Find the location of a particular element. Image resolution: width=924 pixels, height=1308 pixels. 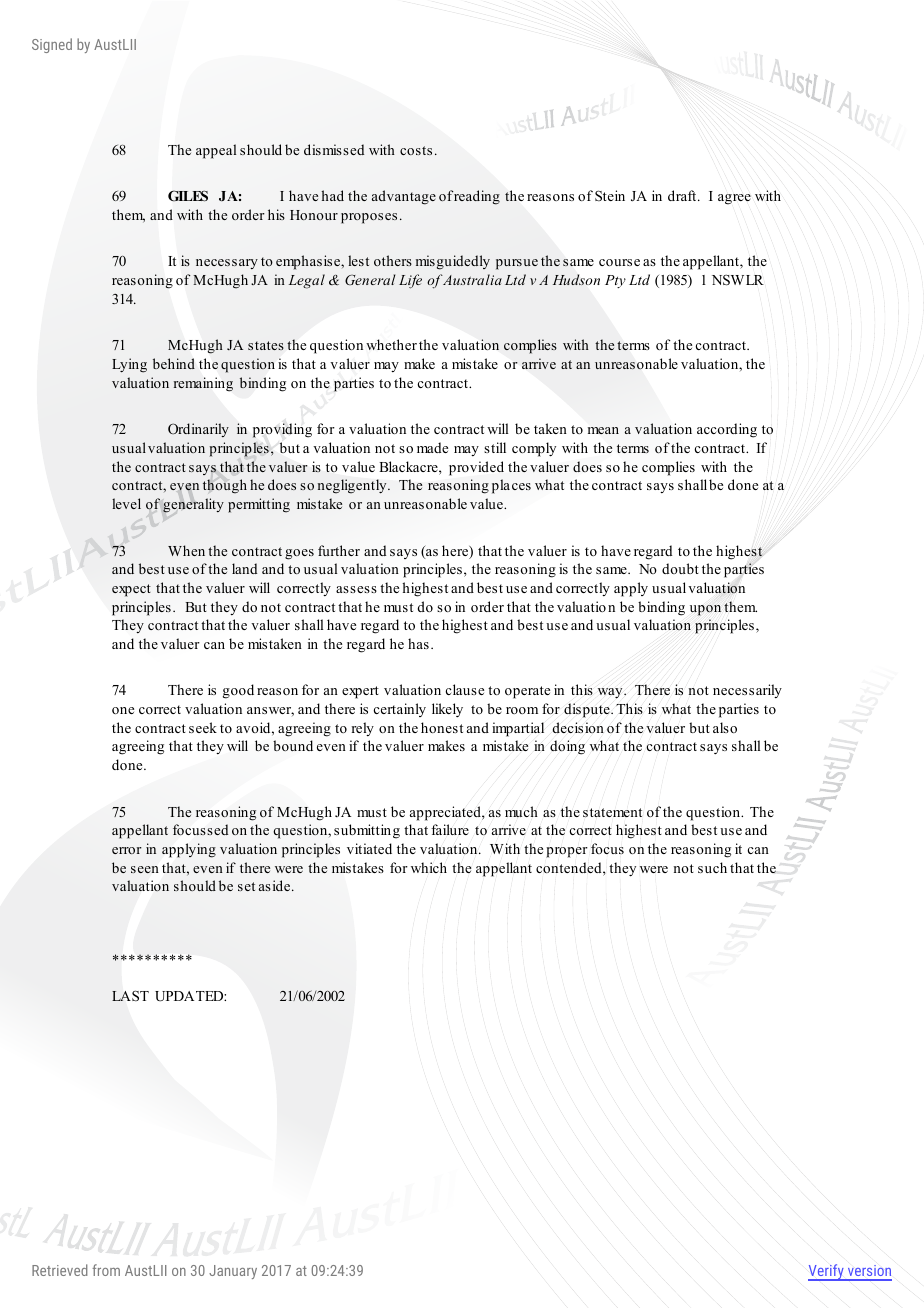

clause is located at coordinates (464, 689).
